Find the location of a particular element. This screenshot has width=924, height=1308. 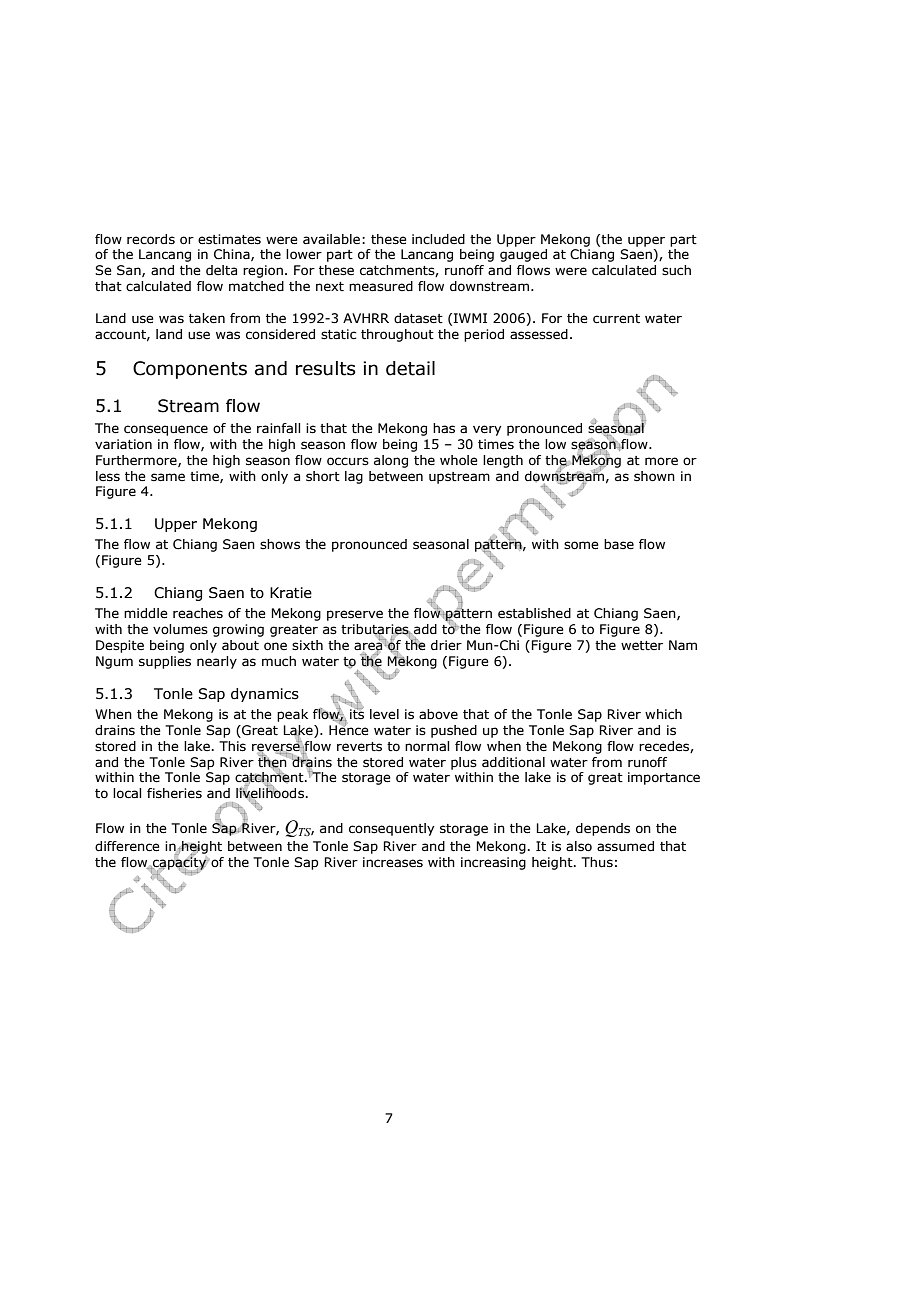

base is located at coordinates (619, 544).
